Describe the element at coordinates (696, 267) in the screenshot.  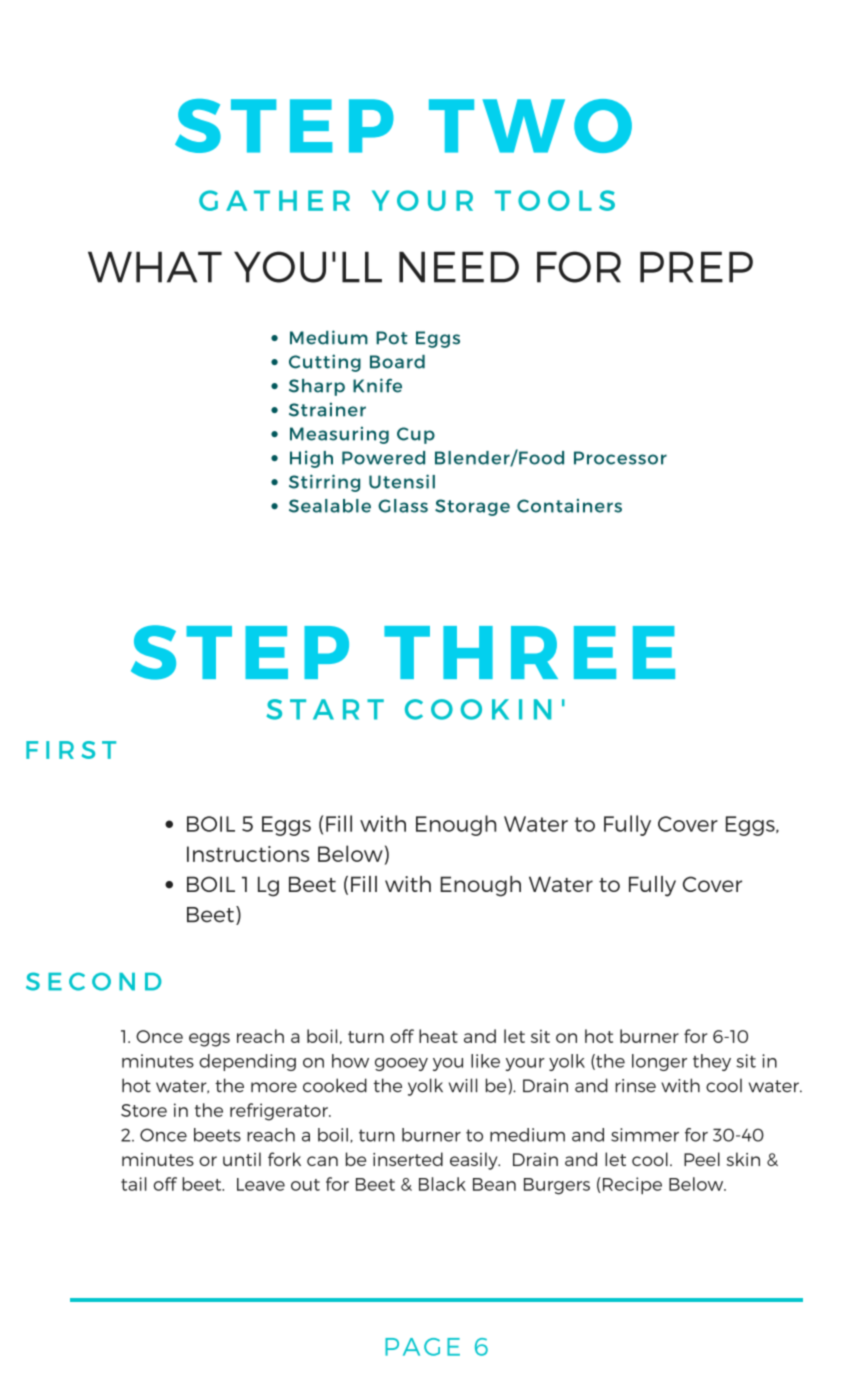
I see `PREP` at that location.
